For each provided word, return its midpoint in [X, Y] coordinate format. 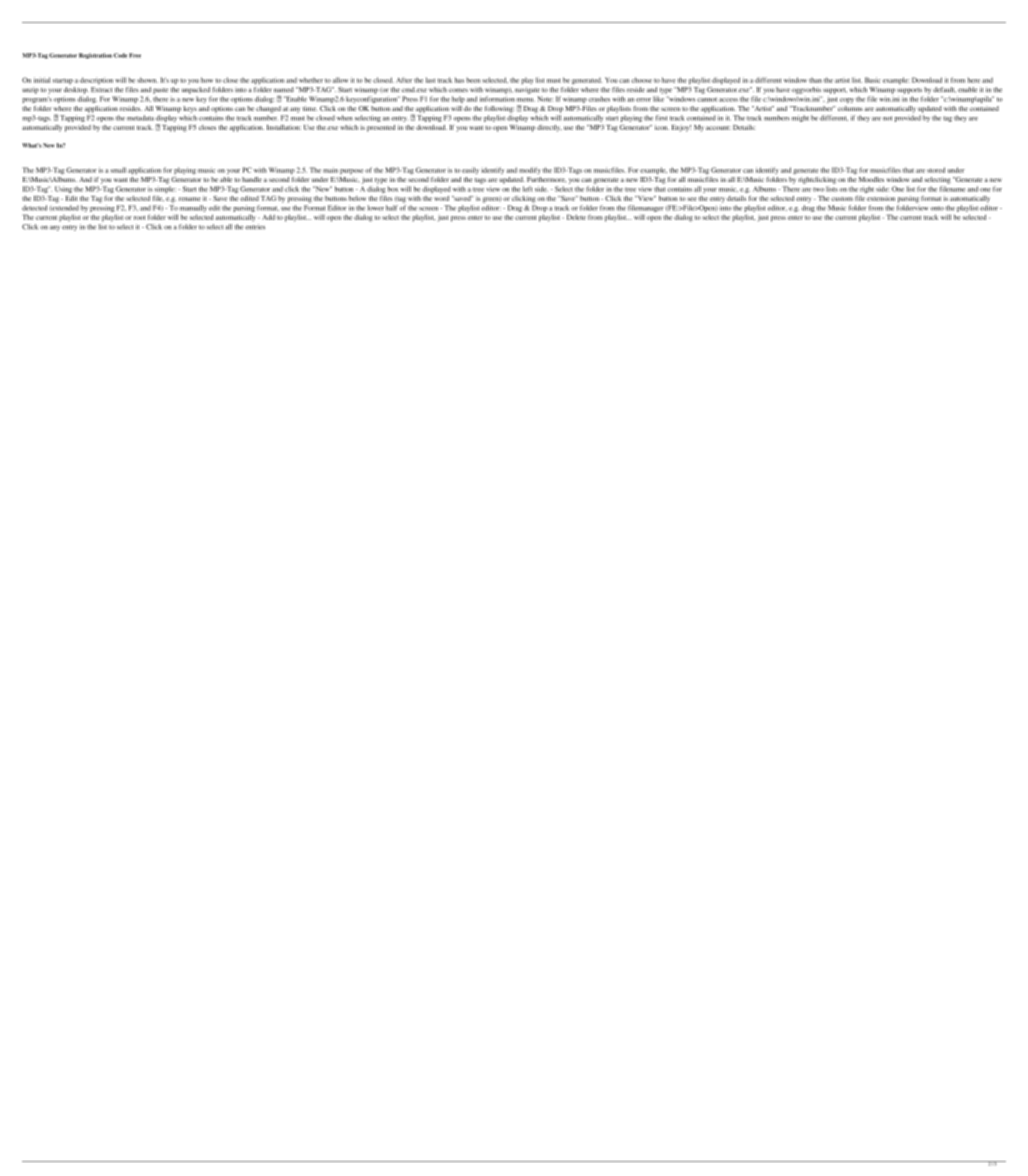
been [473, 80]
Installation [284, 127]
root [139, 218]
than [815, 80]
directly [549, 128]
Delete [576, 217]
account [718, 128]
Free [135, 55]
